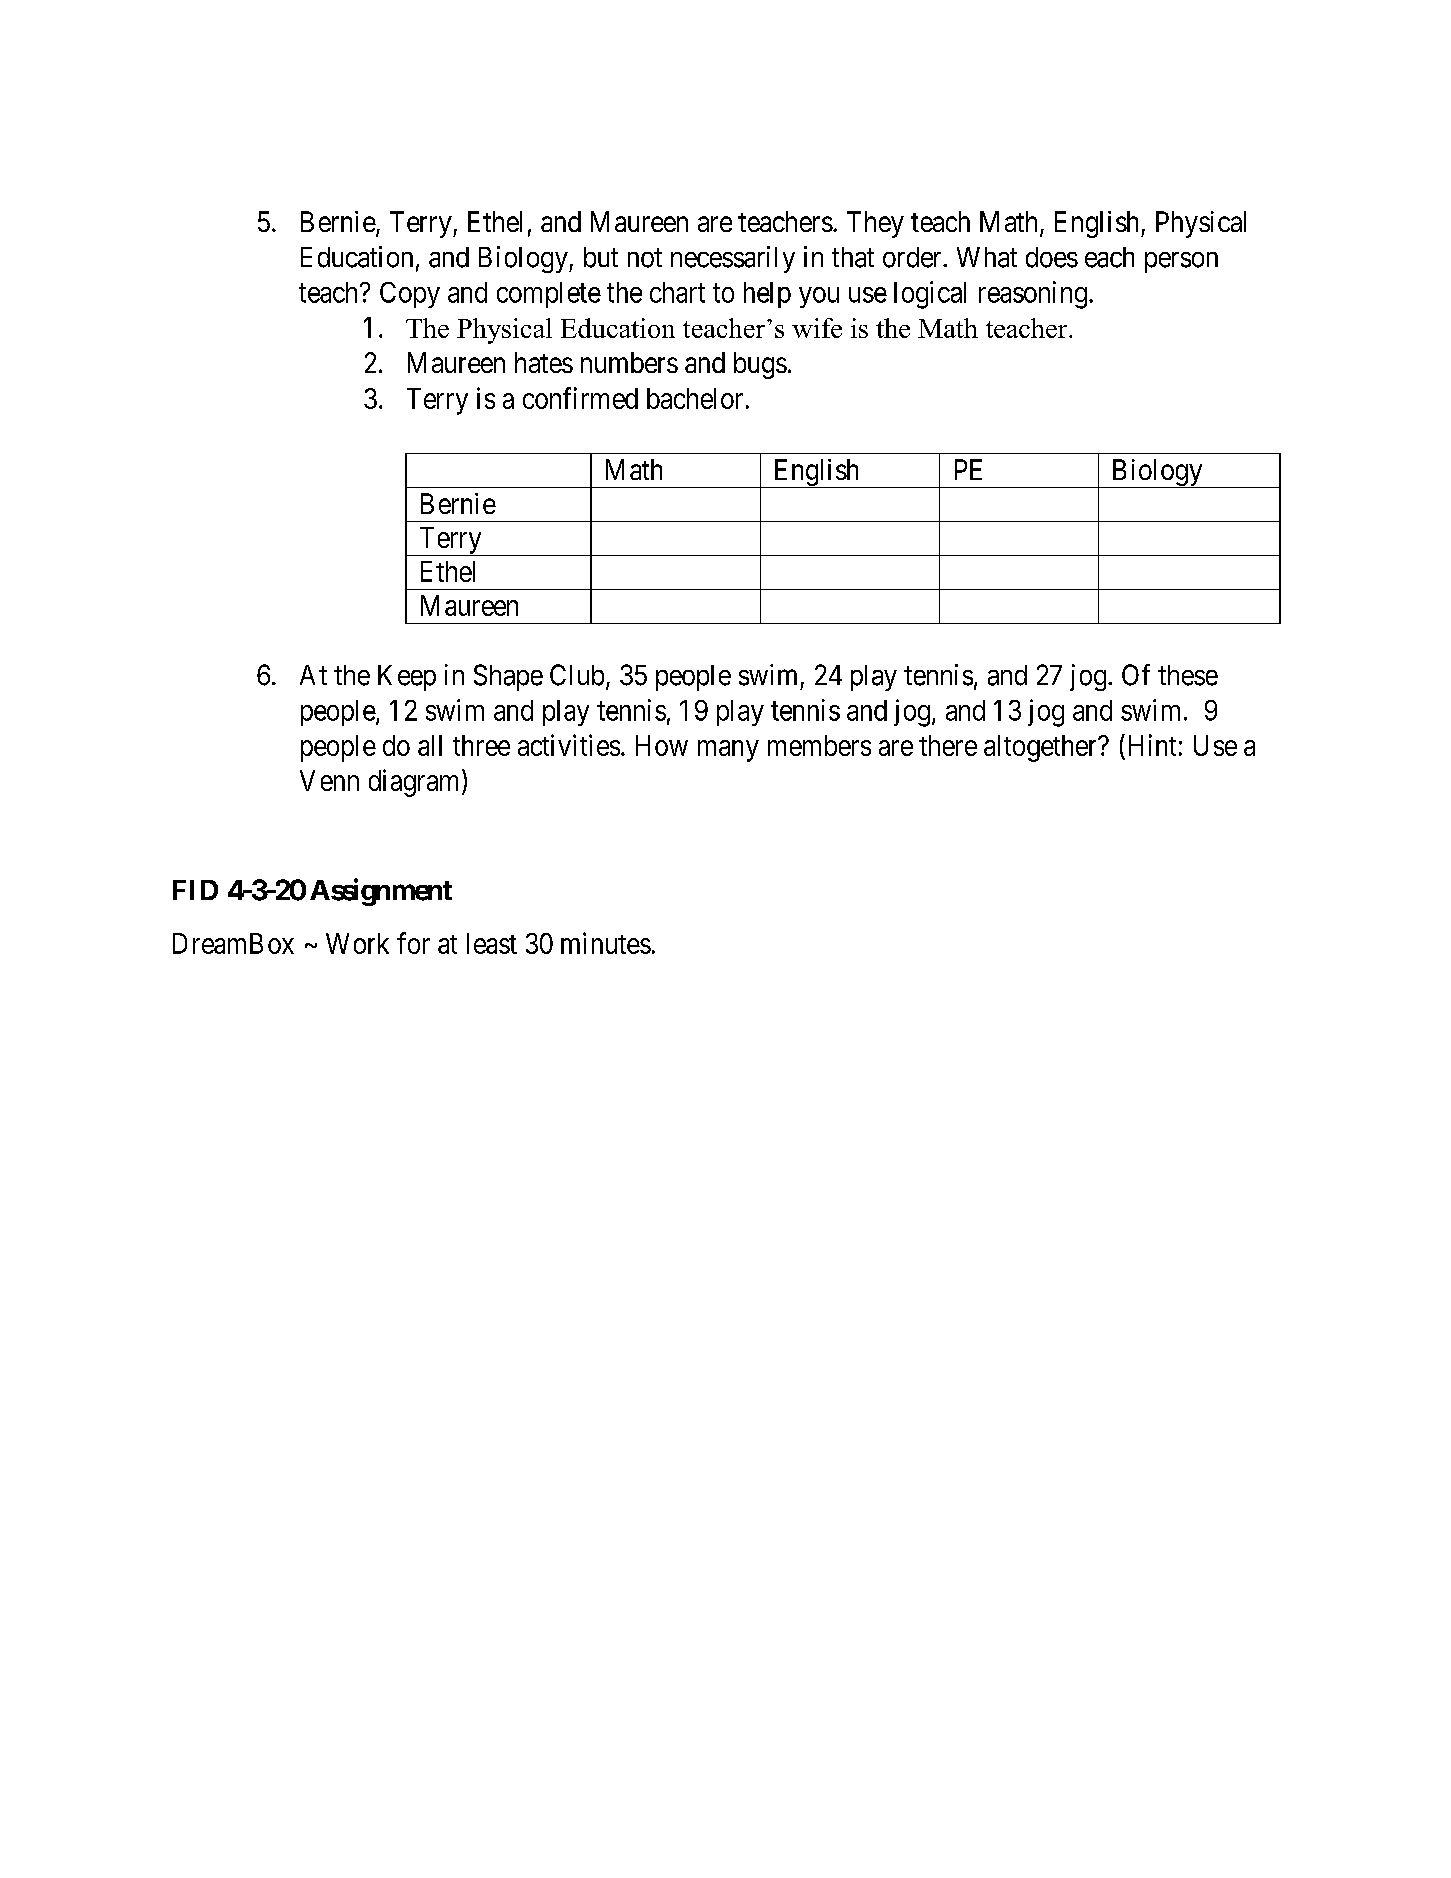 The image size is (1451, 1878). I want to click on altogether, so click(1041, 748).
